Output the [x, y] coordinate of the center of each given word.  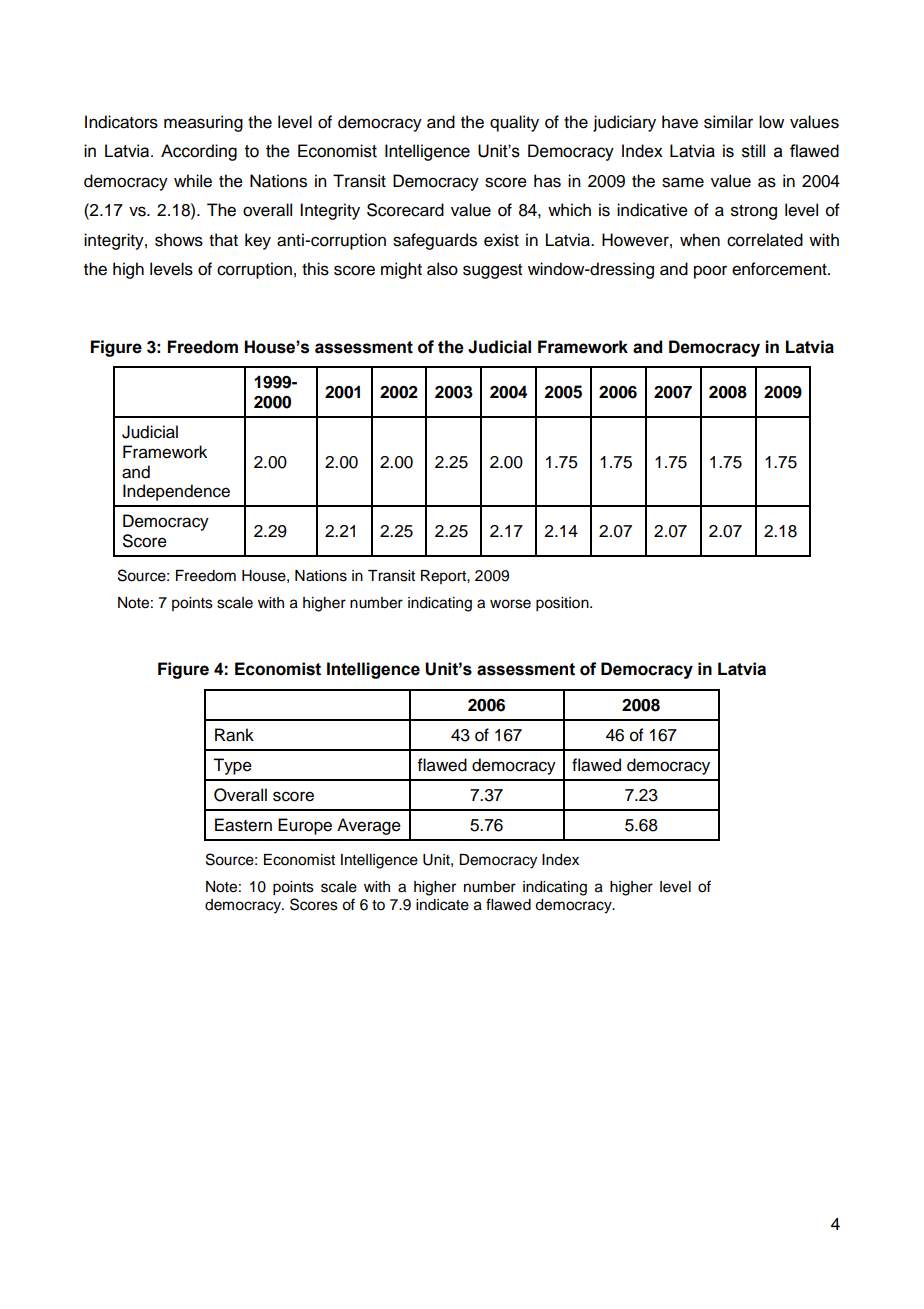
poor [710, 272]
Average [369, 826]
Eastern [243, 825]
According [199, 152]
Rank [234, 735]
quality [514, 123]
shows [179, 240]
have [680, 122]
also [442, 269]
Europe [305, 826]
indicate [442, 905]
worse [510, 604]
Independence [176, 492]
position [563, 604]
